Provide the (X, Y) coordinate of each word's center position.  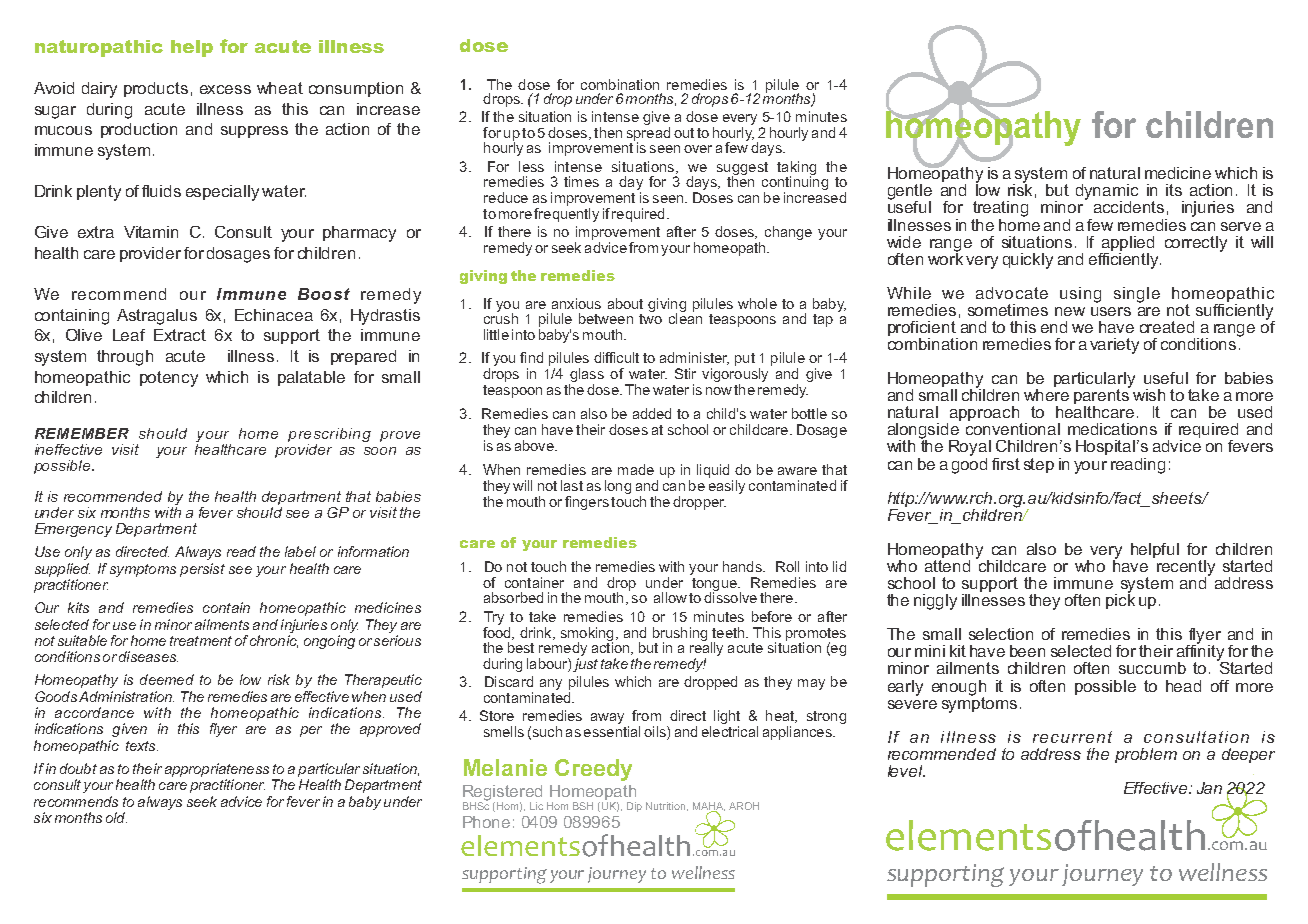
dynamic (1107, 193)
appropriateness (217, 770)
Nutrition (665, 806)
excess (225, 89)
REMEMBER (82, 433)
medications (1112, 429)
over (698, 149)
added (652, 413)
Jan (1209, 788)
